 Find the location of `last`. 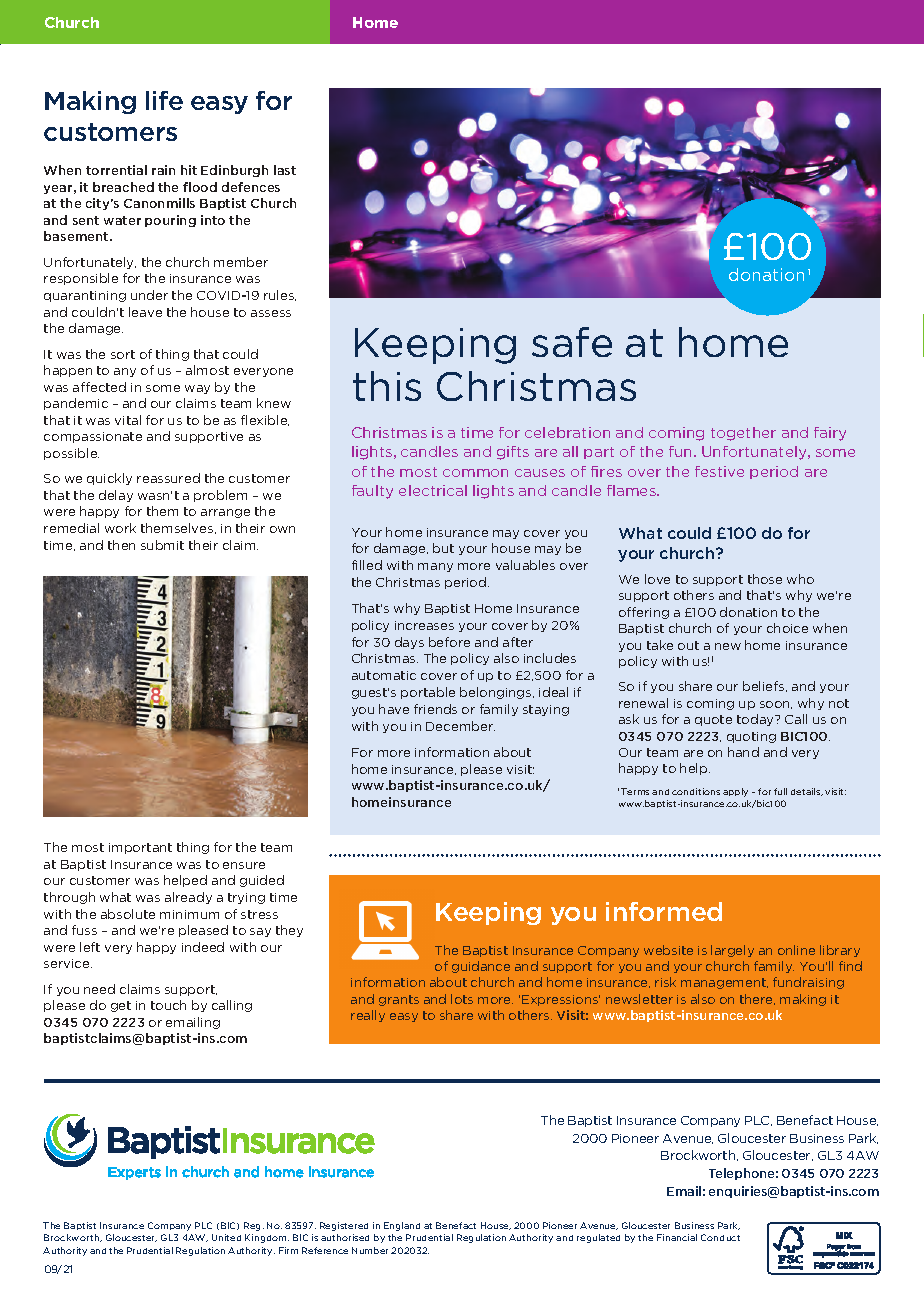

last is located at coordinates (285, 170).
